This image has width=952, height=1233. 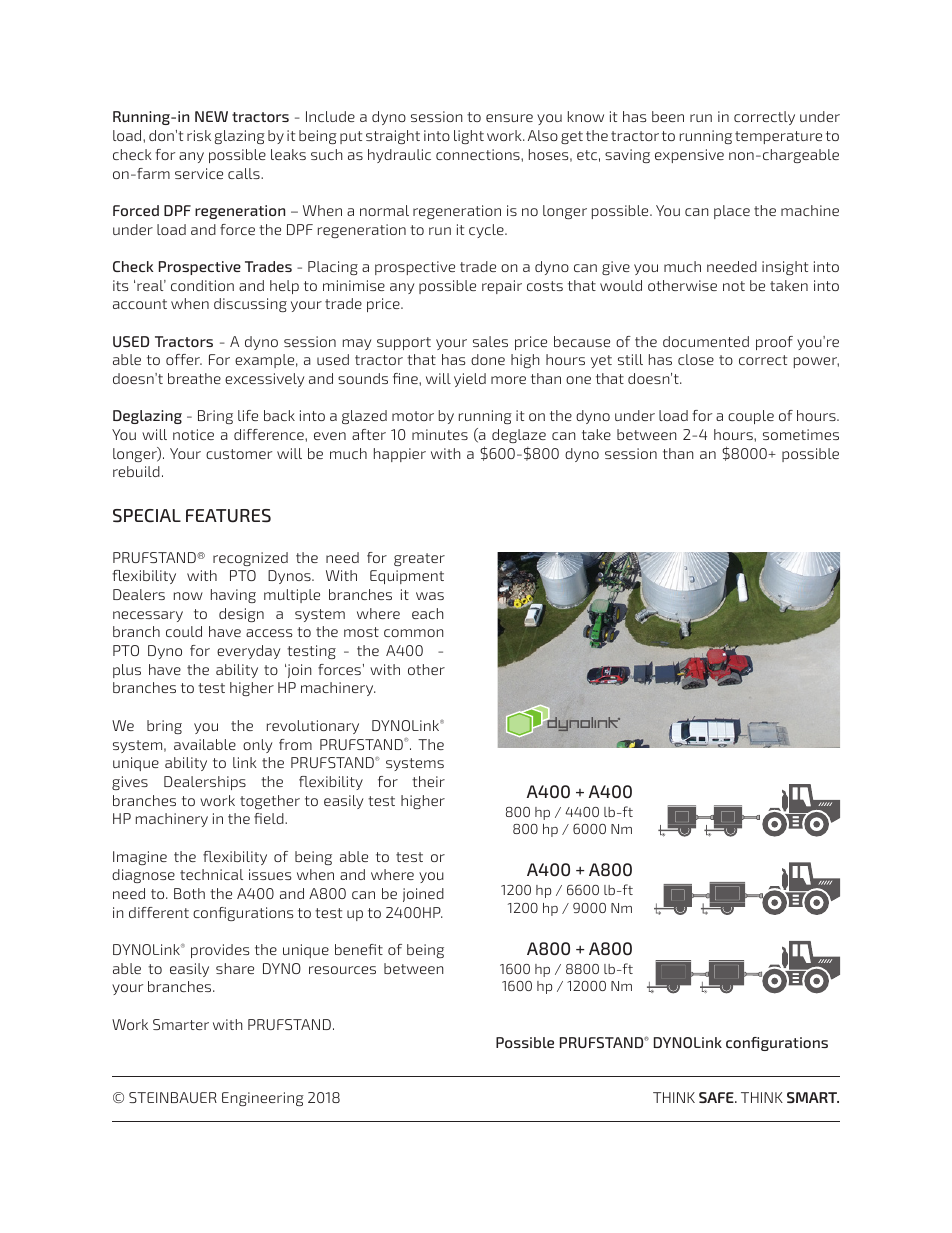 What do you see at coordinates (199, 135) in the image?
I see `risk` at bounding box center [199, 135].
